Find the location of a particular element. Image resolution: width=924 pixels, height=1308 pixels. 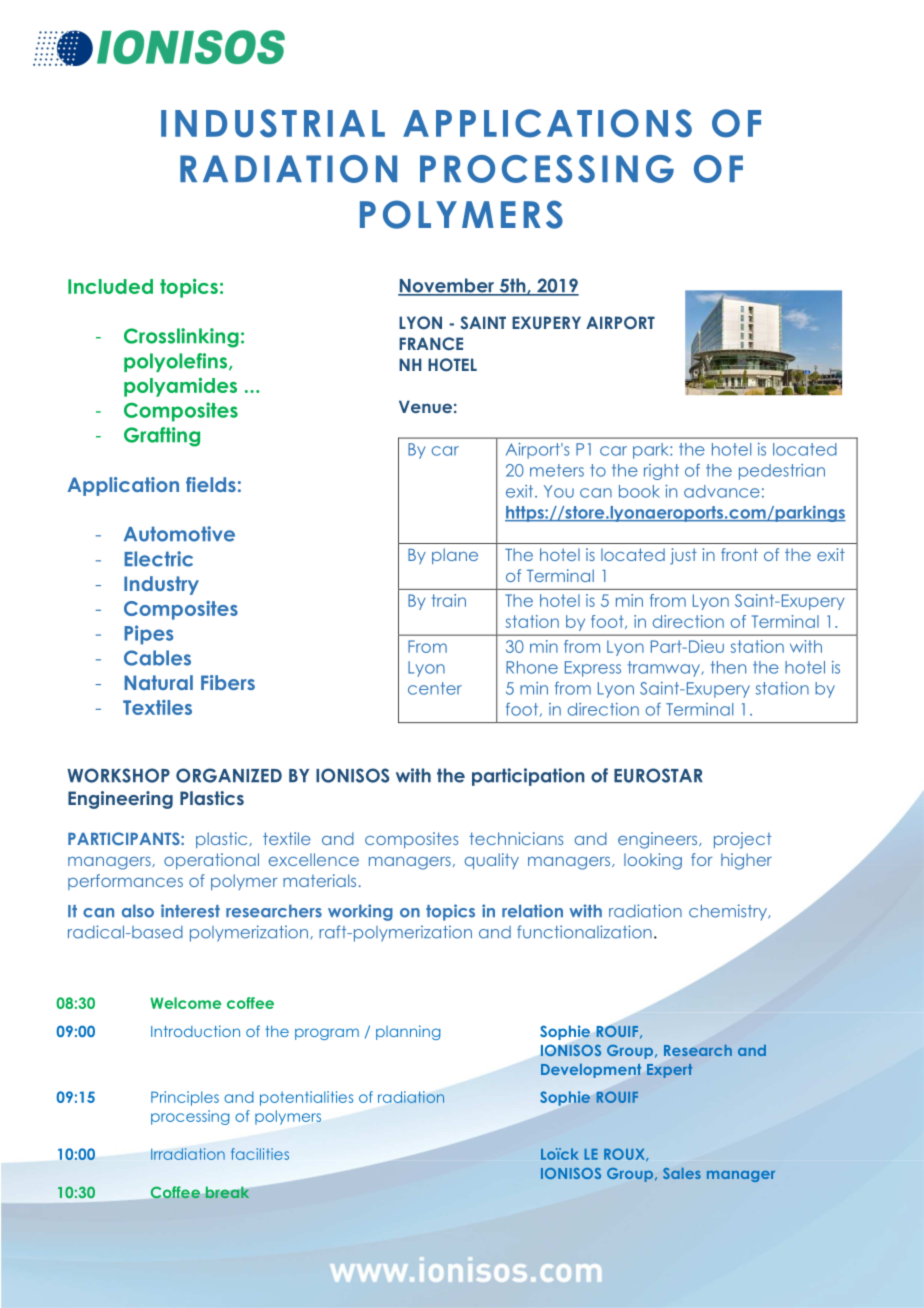

break is located at coordinates (227, 1192).
